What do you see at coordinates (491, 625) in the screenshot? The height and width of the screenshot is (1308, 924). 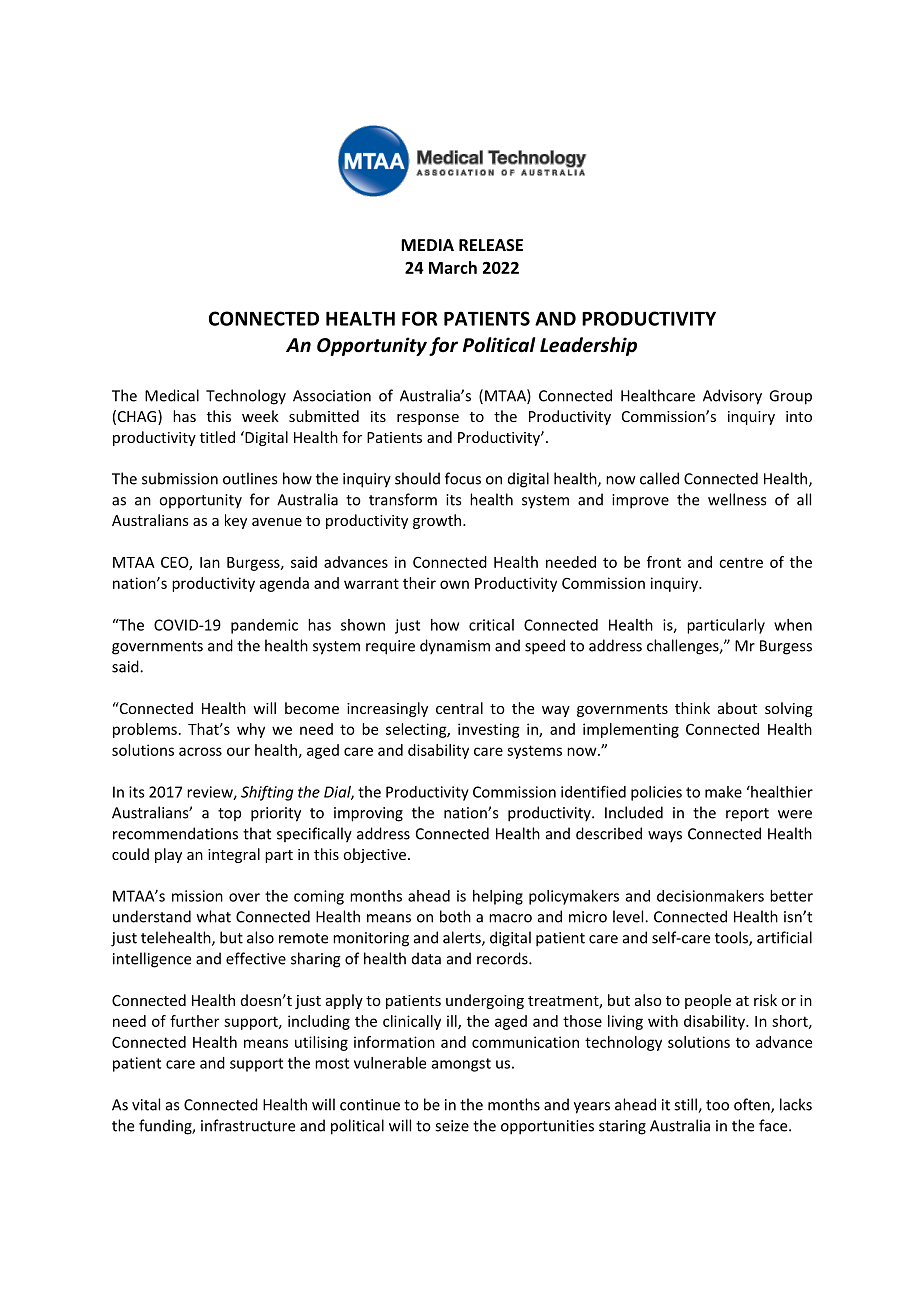 I see `critical` at bounding box center [491, 625].
